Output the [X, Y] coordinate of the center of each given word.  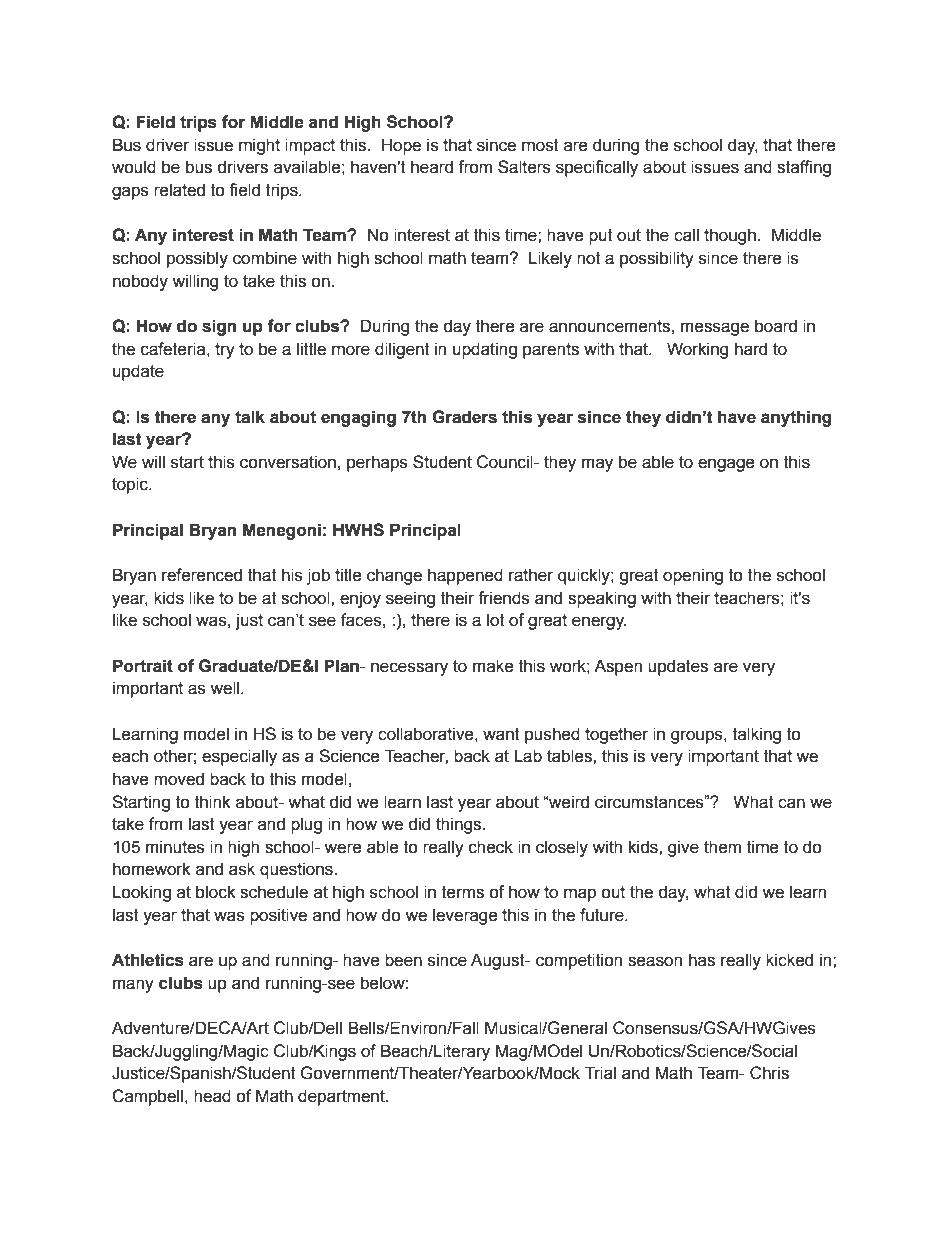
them [722, 847]
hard [751, 349]
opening [693, 576]
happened [465, 576]
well [226, 688]
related [179, 190]
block [216, 892]
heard [432, 167]
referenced [202, 575]
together [617, 735]
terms [463, 892]
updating [485, 350]
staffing [804, 168]
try [225, 351]
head [212, 1096]
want [501, 734]
